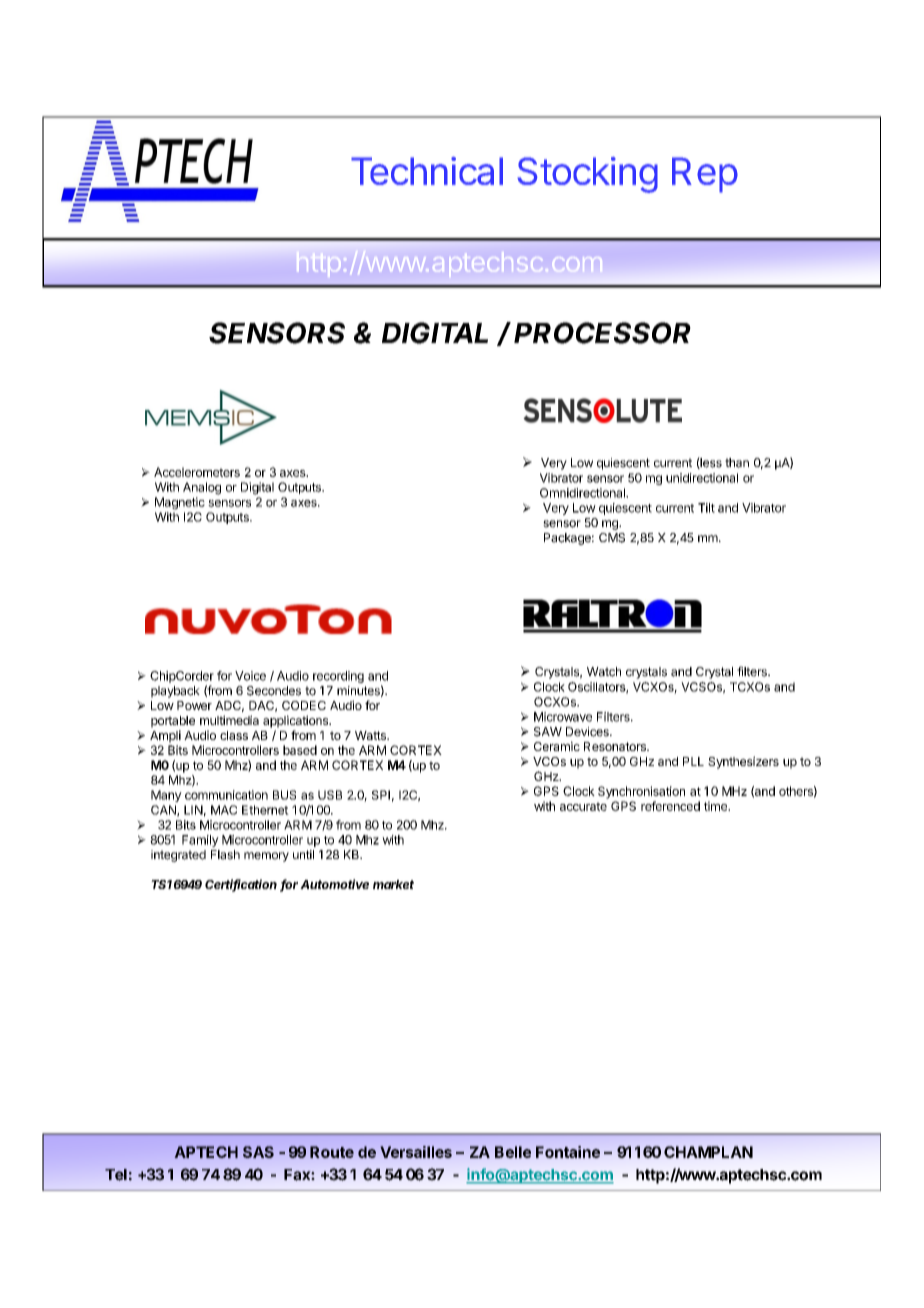  Describe the element at coordinates (702, 478) in the page. I see `unidirectional` at that location.
